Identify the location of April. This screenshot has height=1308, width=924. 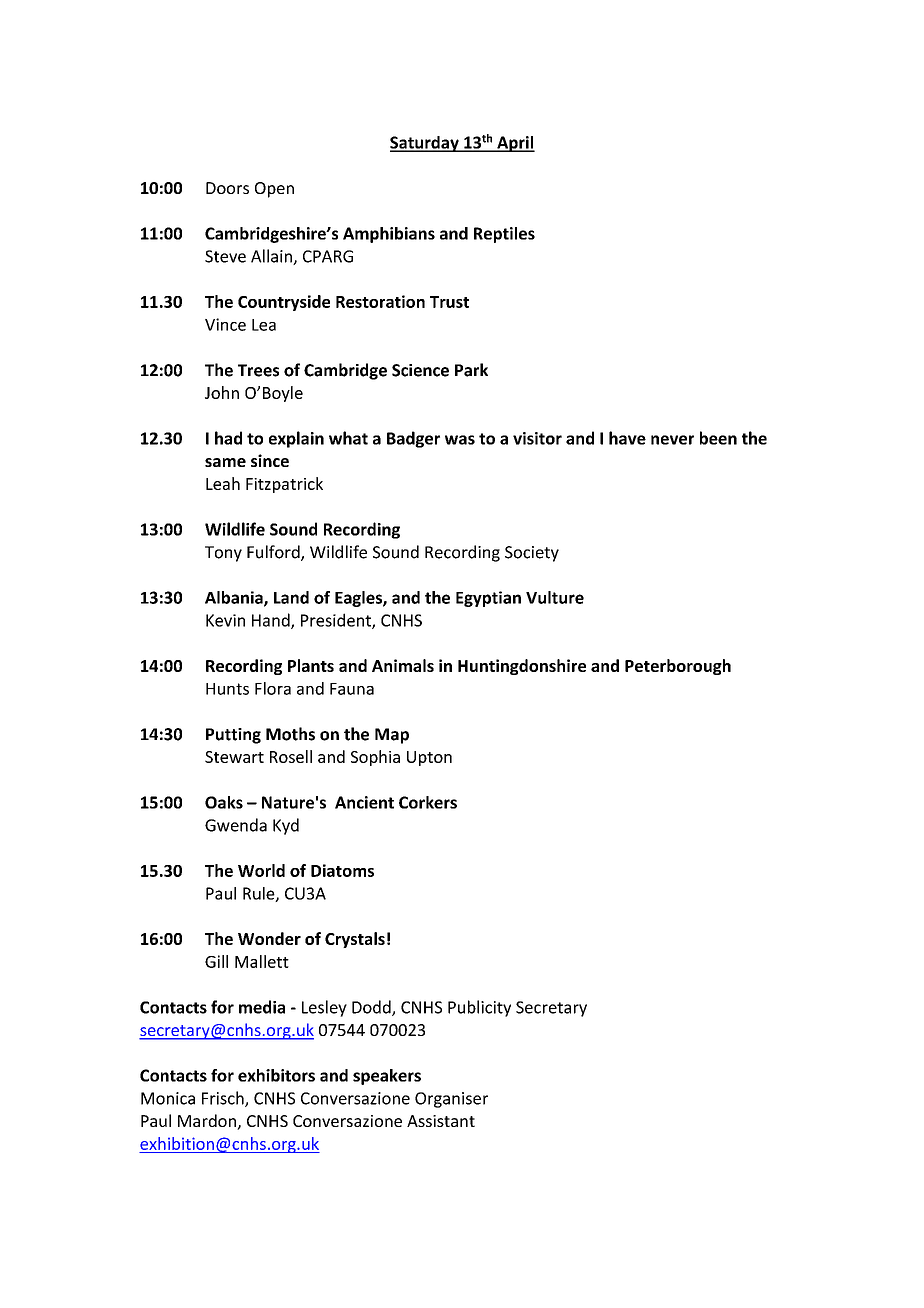
(515, 144).
